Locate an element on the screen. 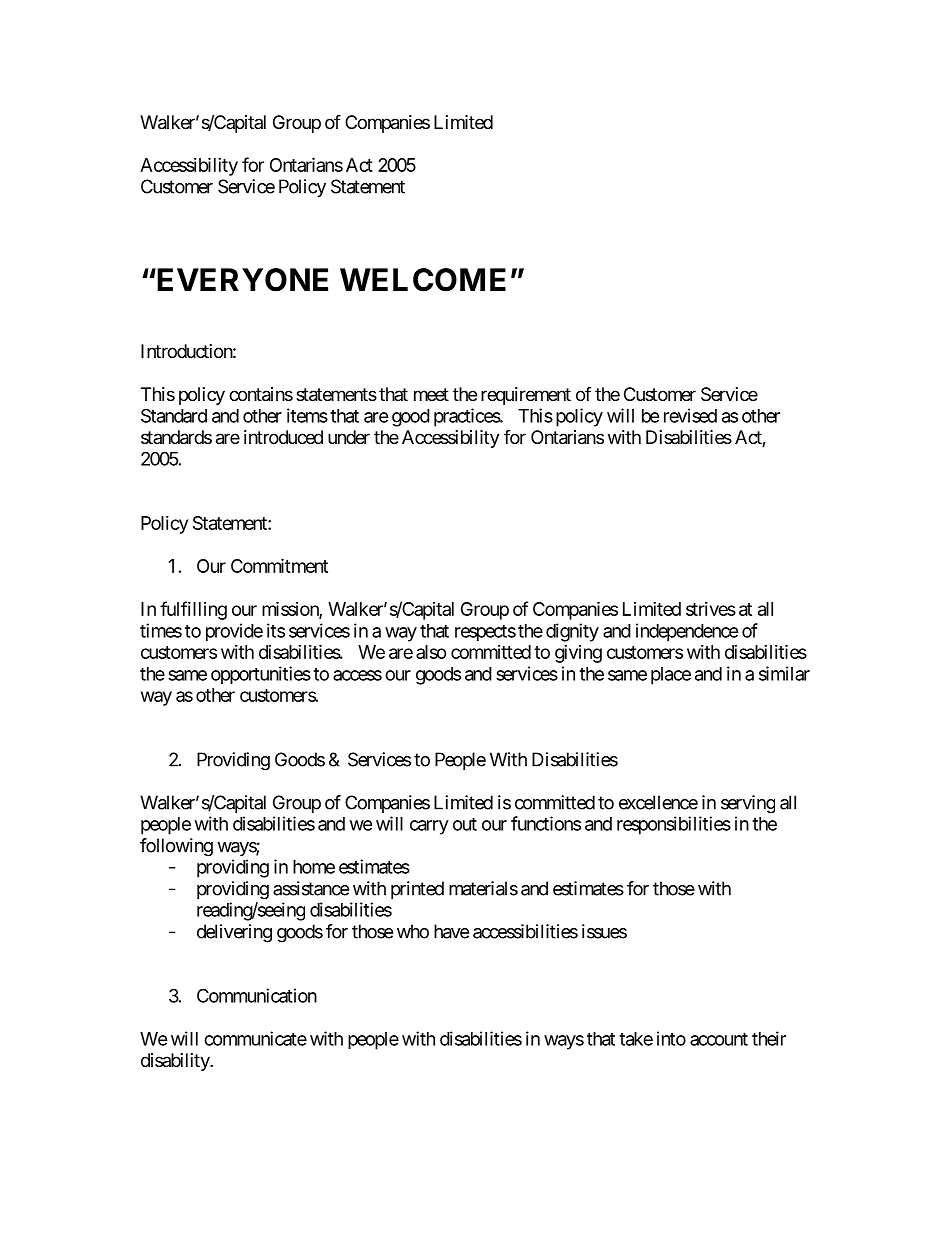  WELCOME is located at coordinates (423, 280).
